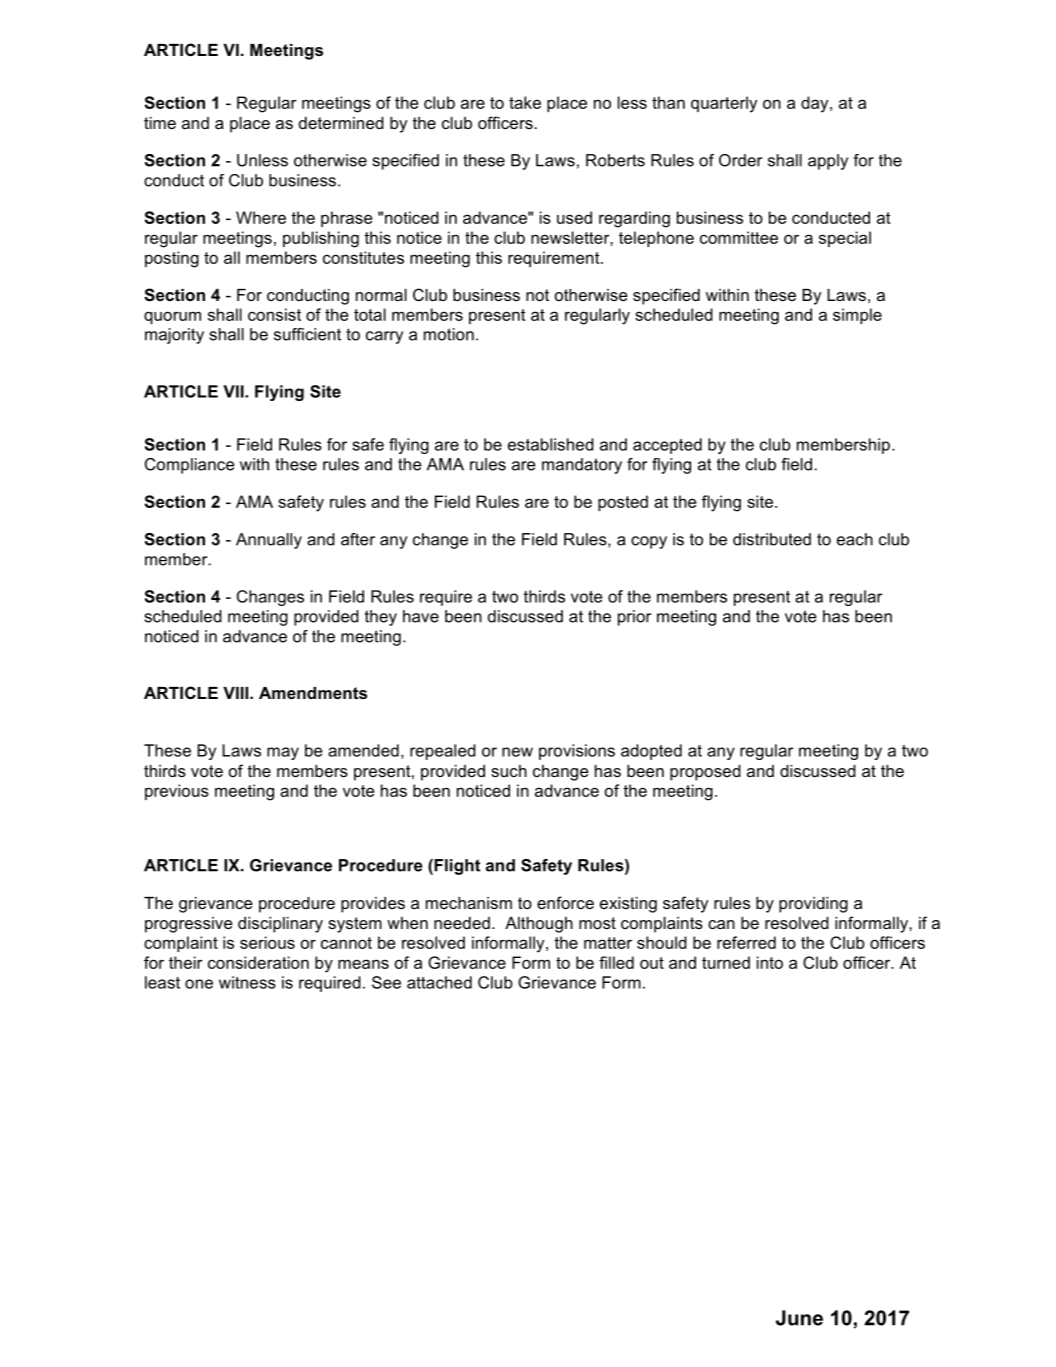 Image resolution: width=1056 pixels, height=1367 pixels. Describe the element at coordinates (799, 1318) in the screenshot. I see `June` at that location.
